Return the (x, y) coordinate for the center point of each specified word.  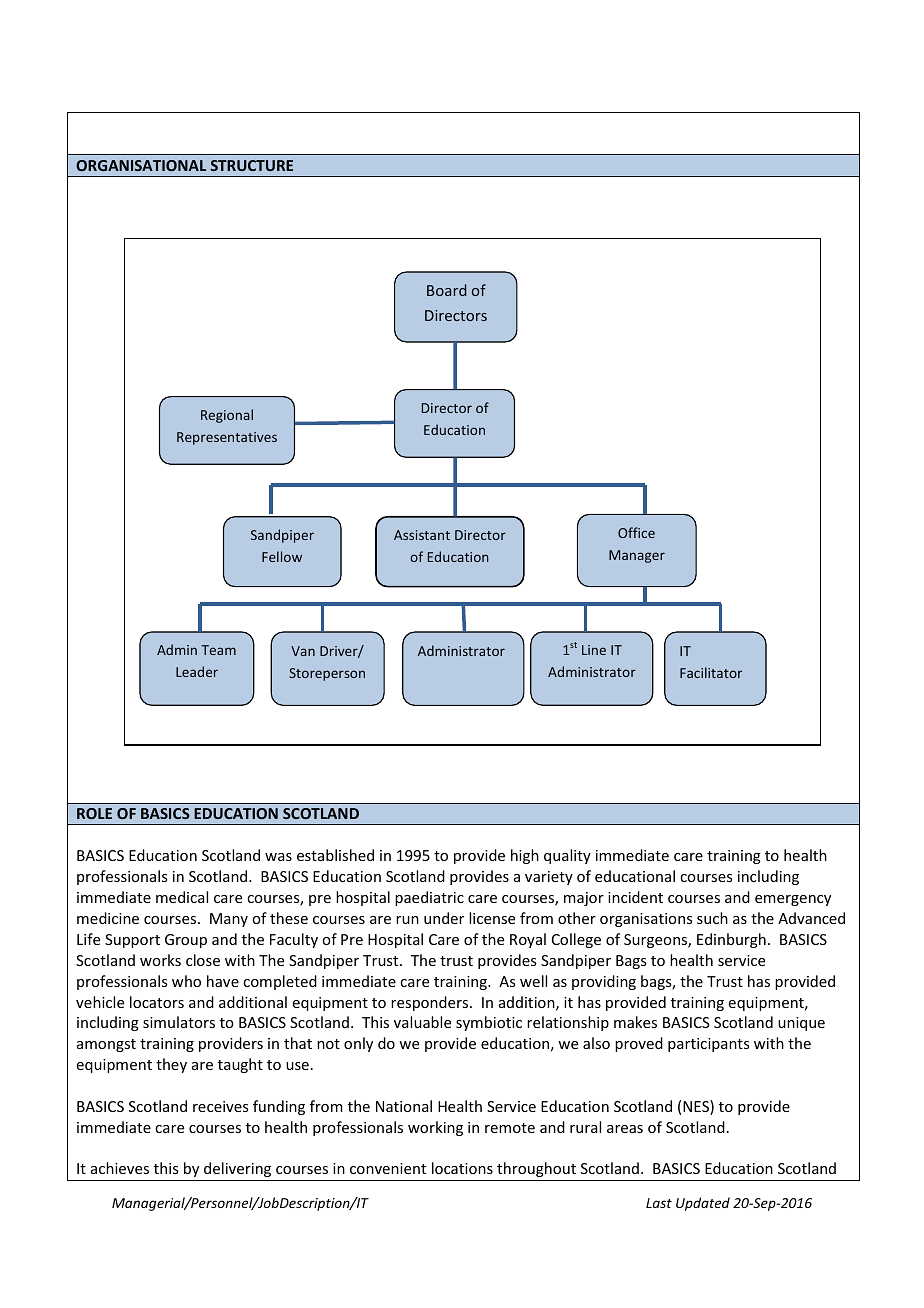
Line (594, 650)
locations (462, 1168)
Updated (703, 1204)
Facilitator (711, 672)
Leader (197, 671)
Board (447, 290)
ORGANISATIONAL (141, 165)
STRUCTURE (252, 165)
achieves (120, 1168)
